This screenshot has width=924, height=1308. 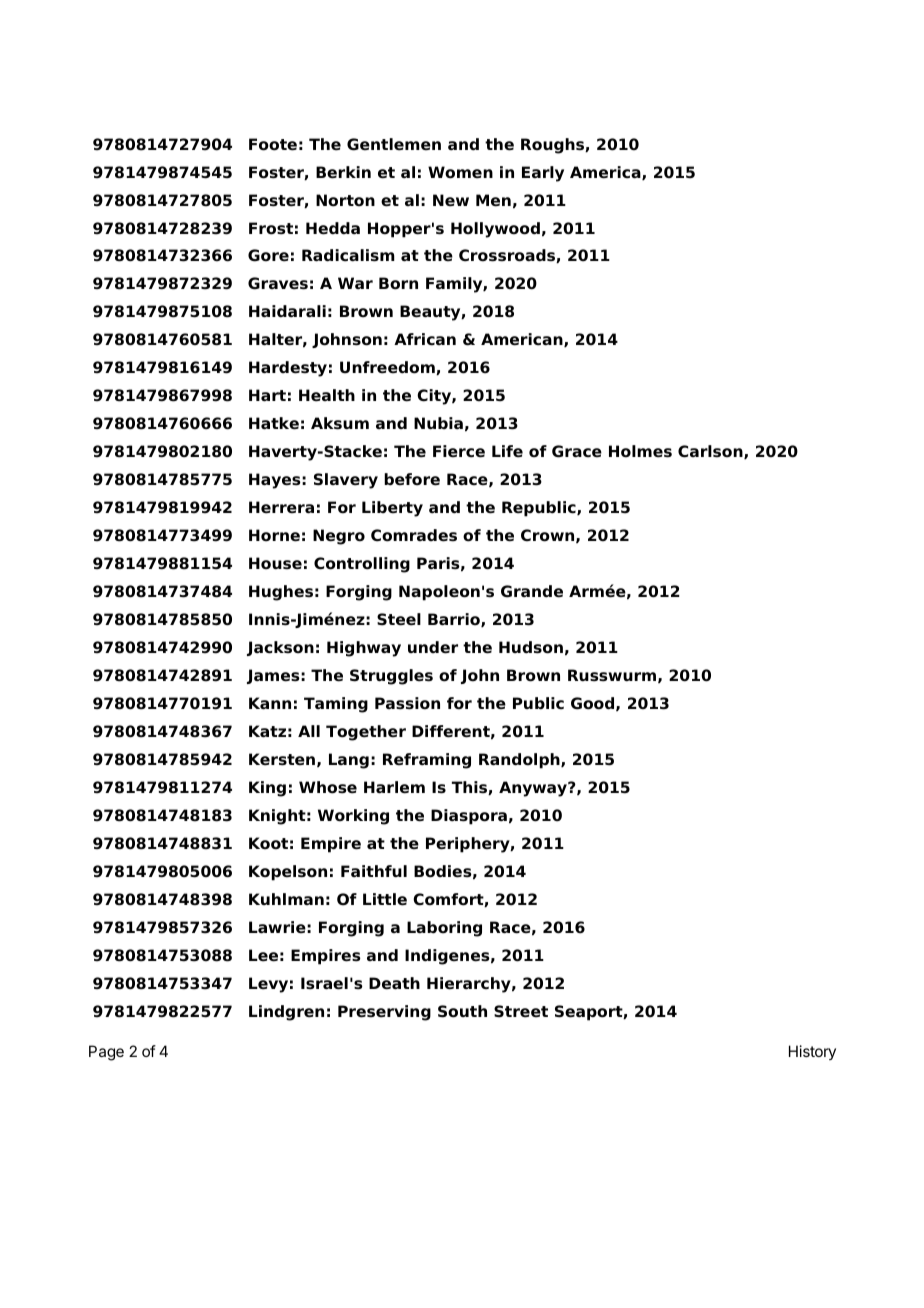 I want to click on Kann, so click(x=270, y=703).
